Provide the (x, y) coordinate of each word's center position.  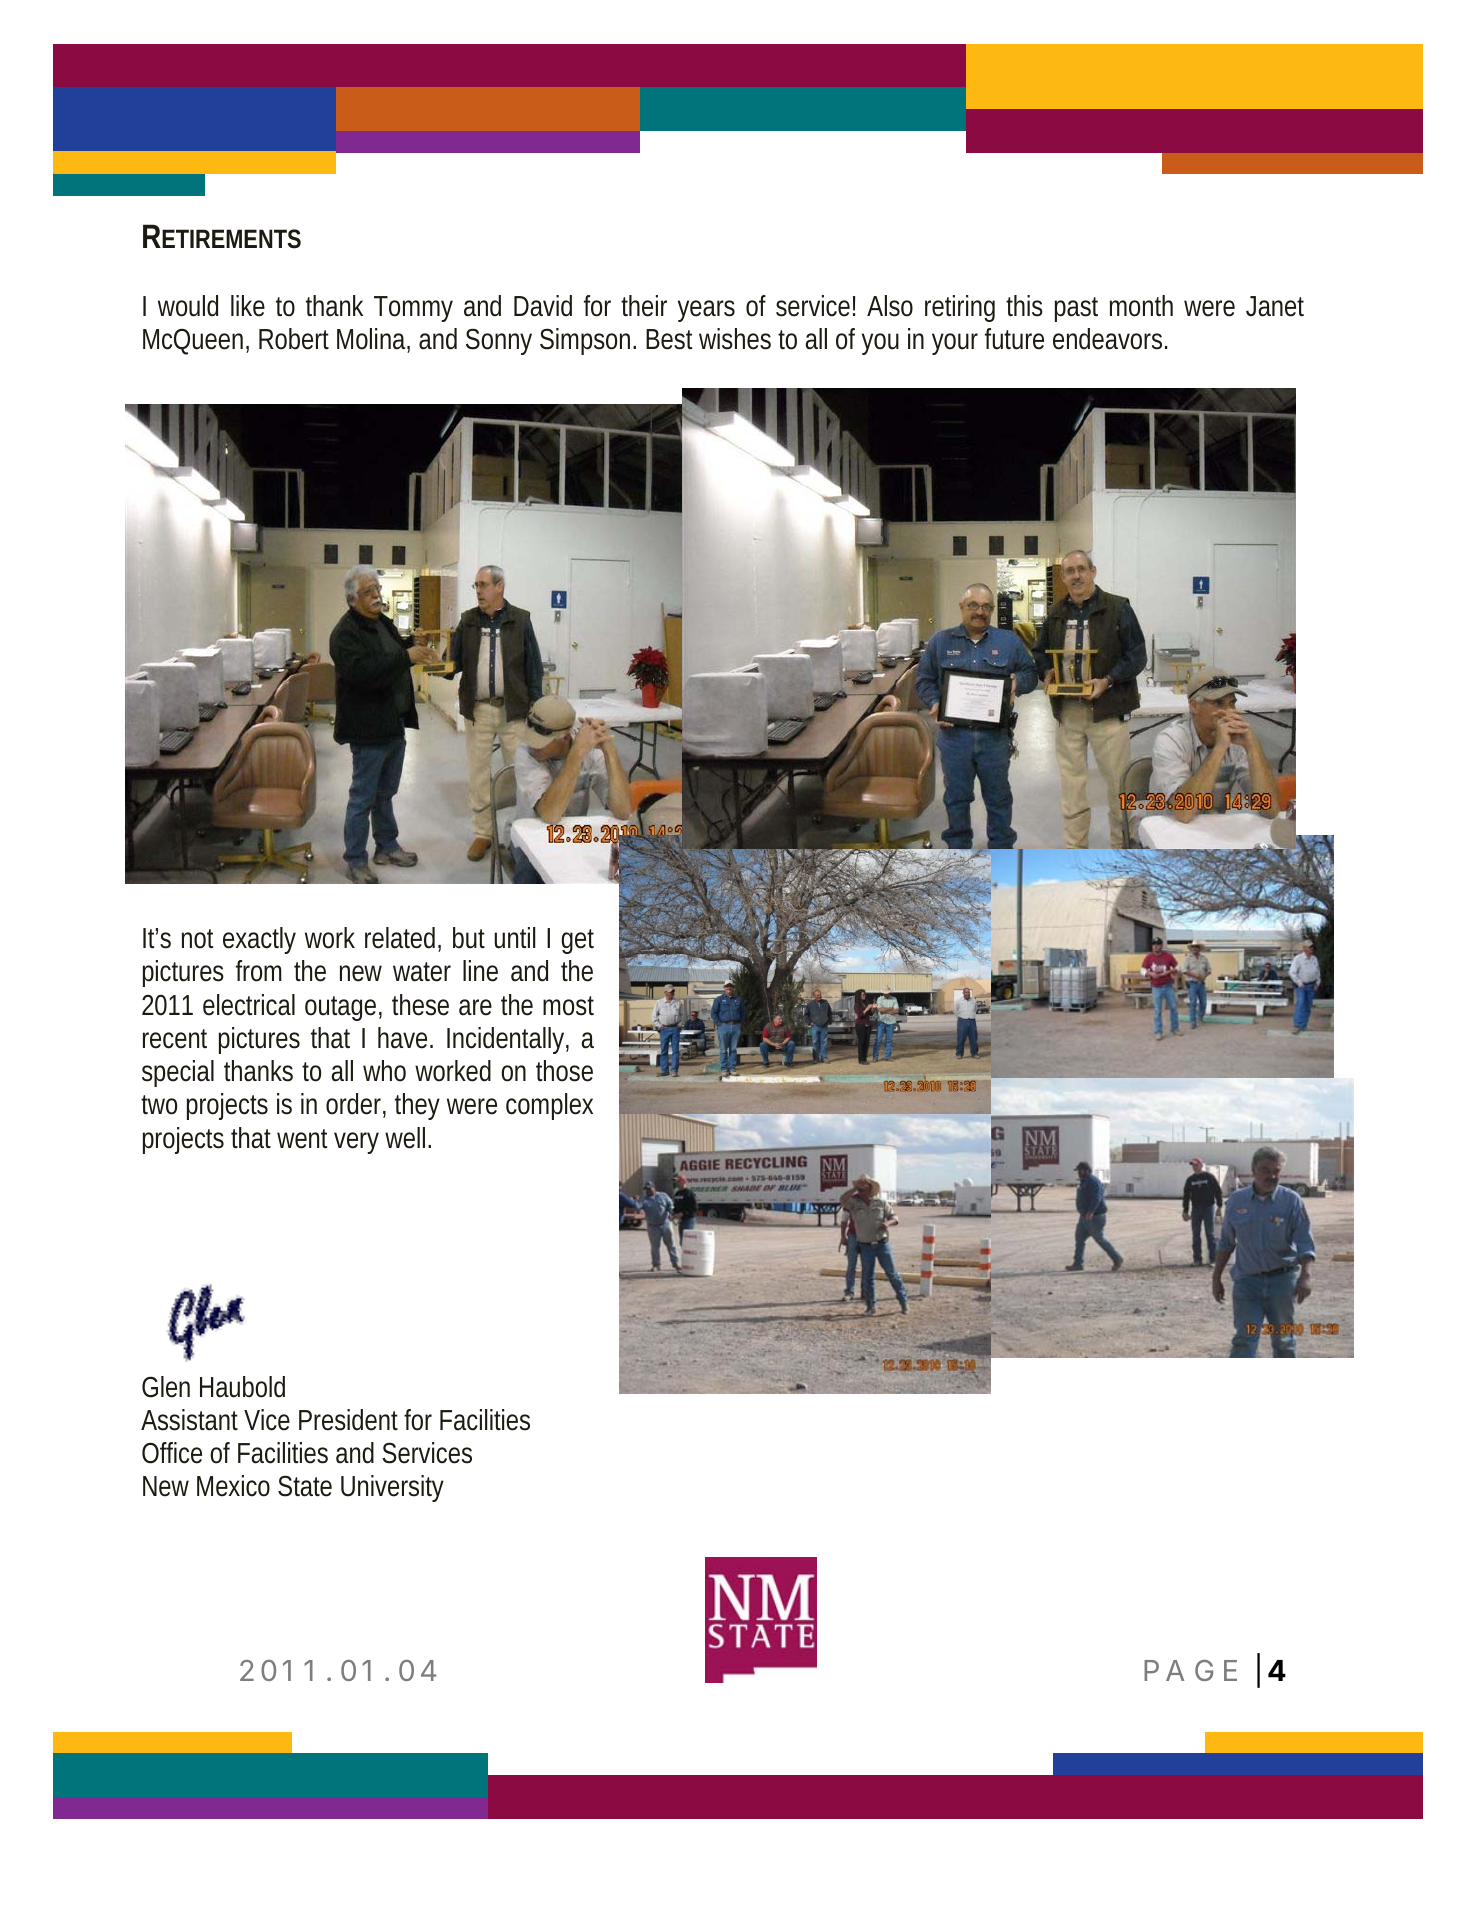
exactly (259, 940)
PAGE (1190, 1670)
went (302, 1139)
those (564, 1071)
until (515, 938)
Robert (294, 339)
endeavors (1109, 339)
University (392, 1488)
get (577, 941)
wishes (735, 339)
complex (549, 1106)
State (305, 1486)
